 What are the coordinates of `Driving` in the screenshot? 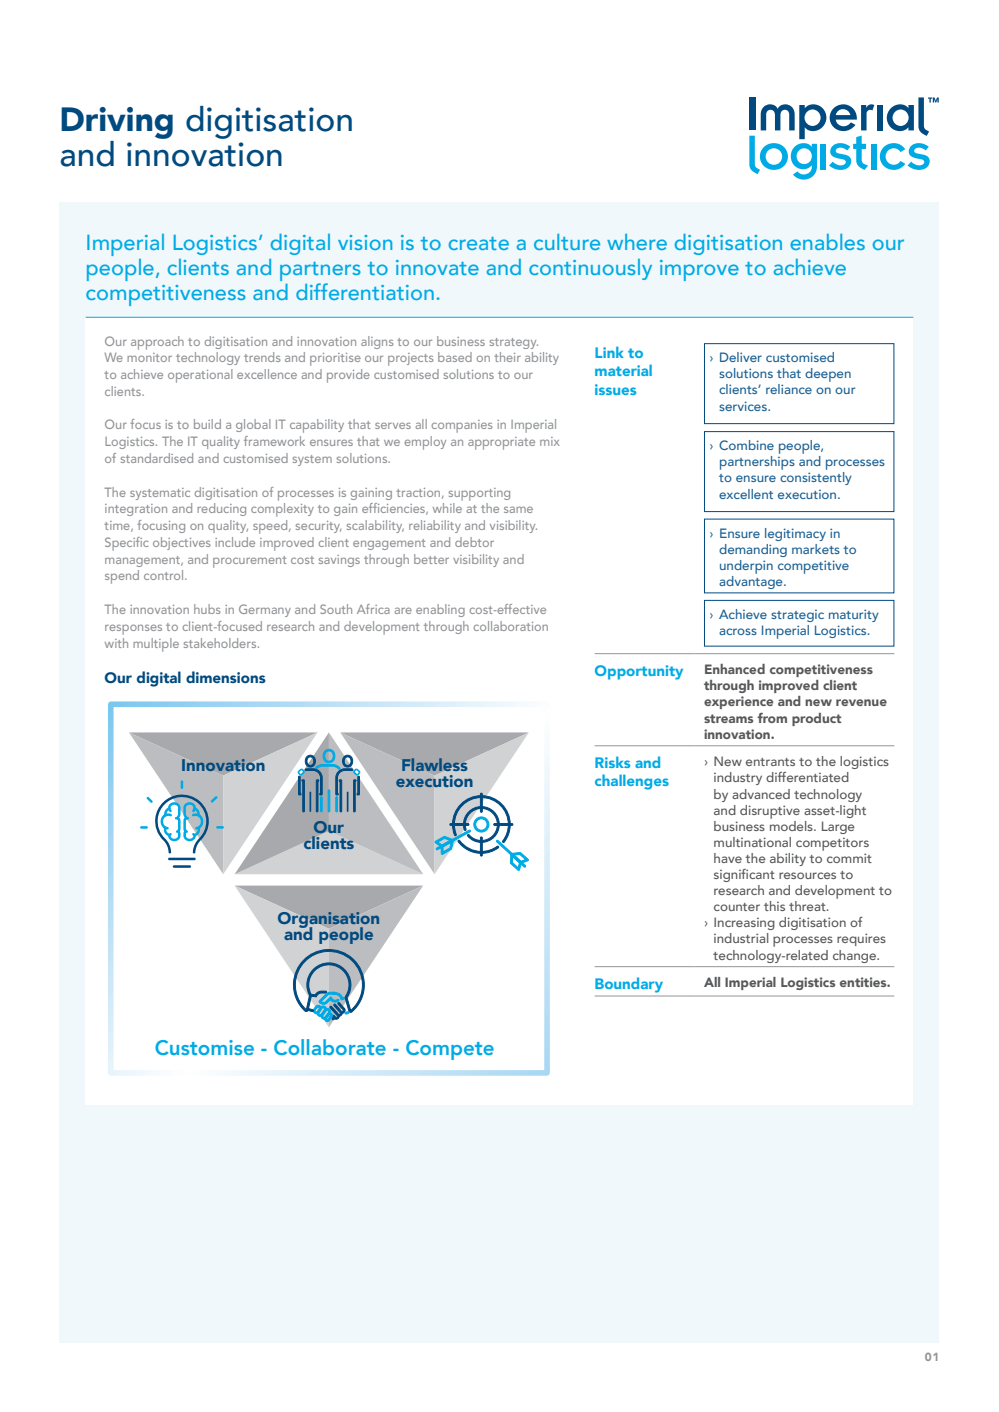 It's located at (117, 123).
